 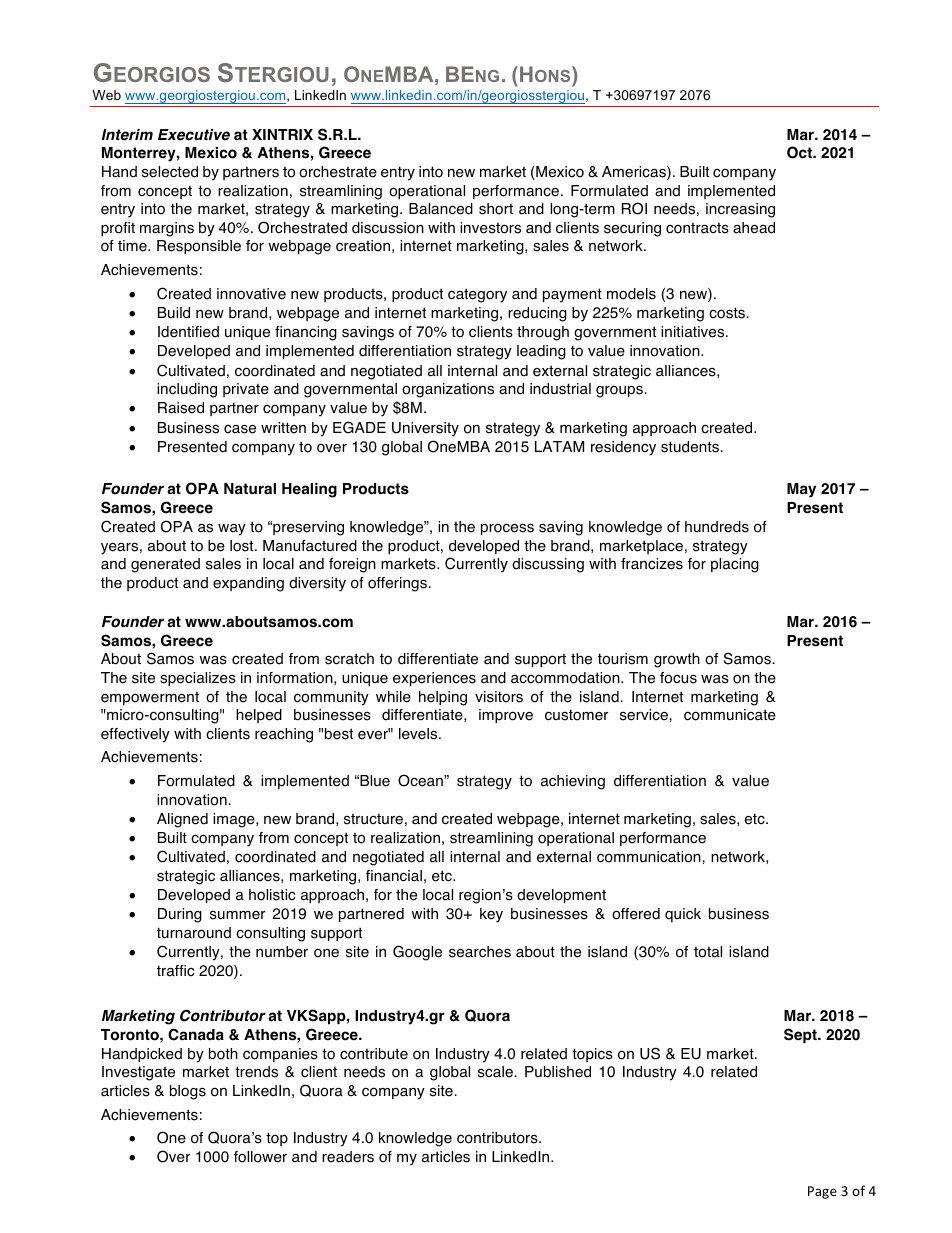 What do you see at coordinates (441, 209) in the screenshot?
I see `Balanced` at bounding box center [441, 209].
